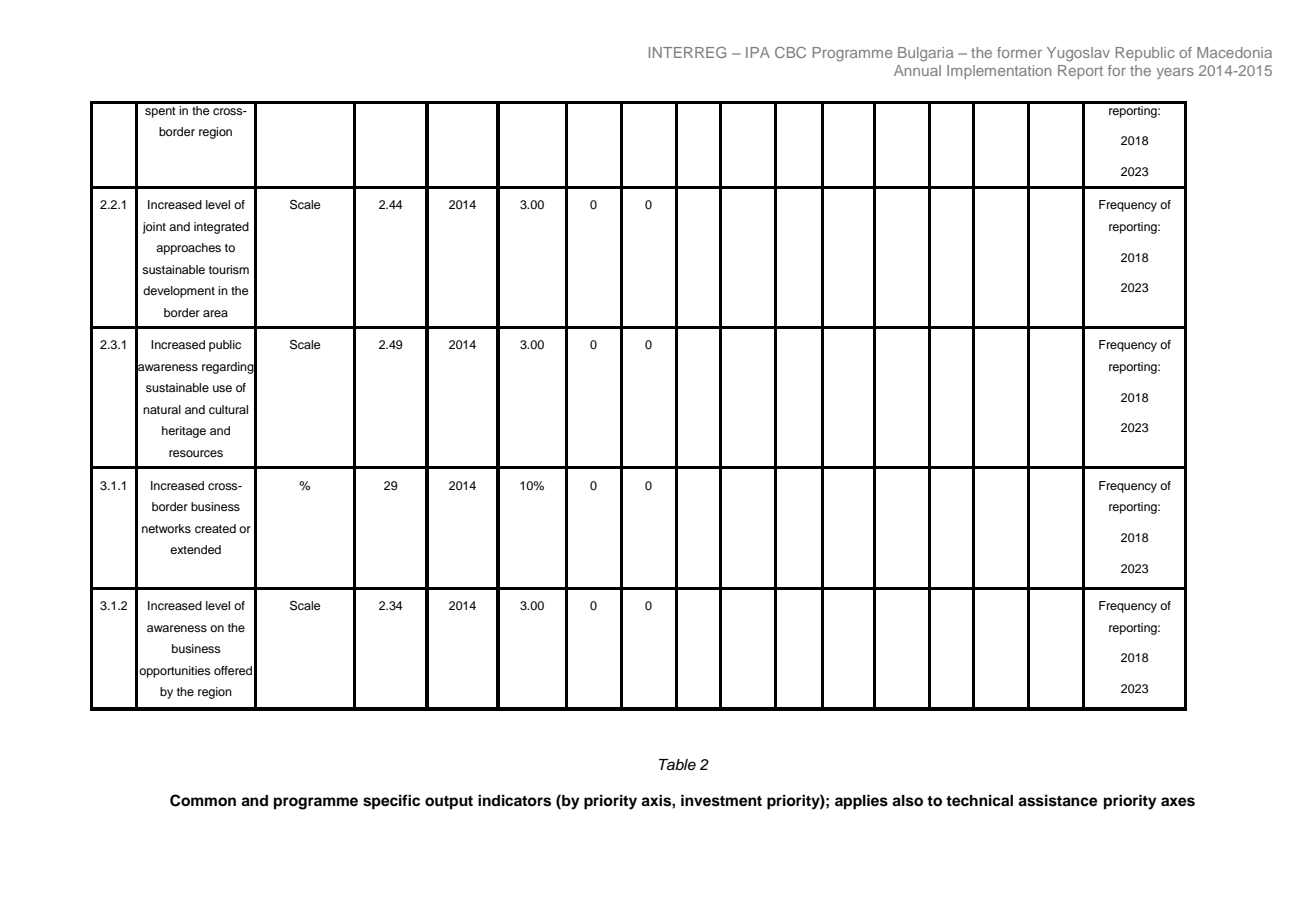 Image resolution: width=1308 pixels, height=924 pixels. I want to click on Common, so click(203, 800).
